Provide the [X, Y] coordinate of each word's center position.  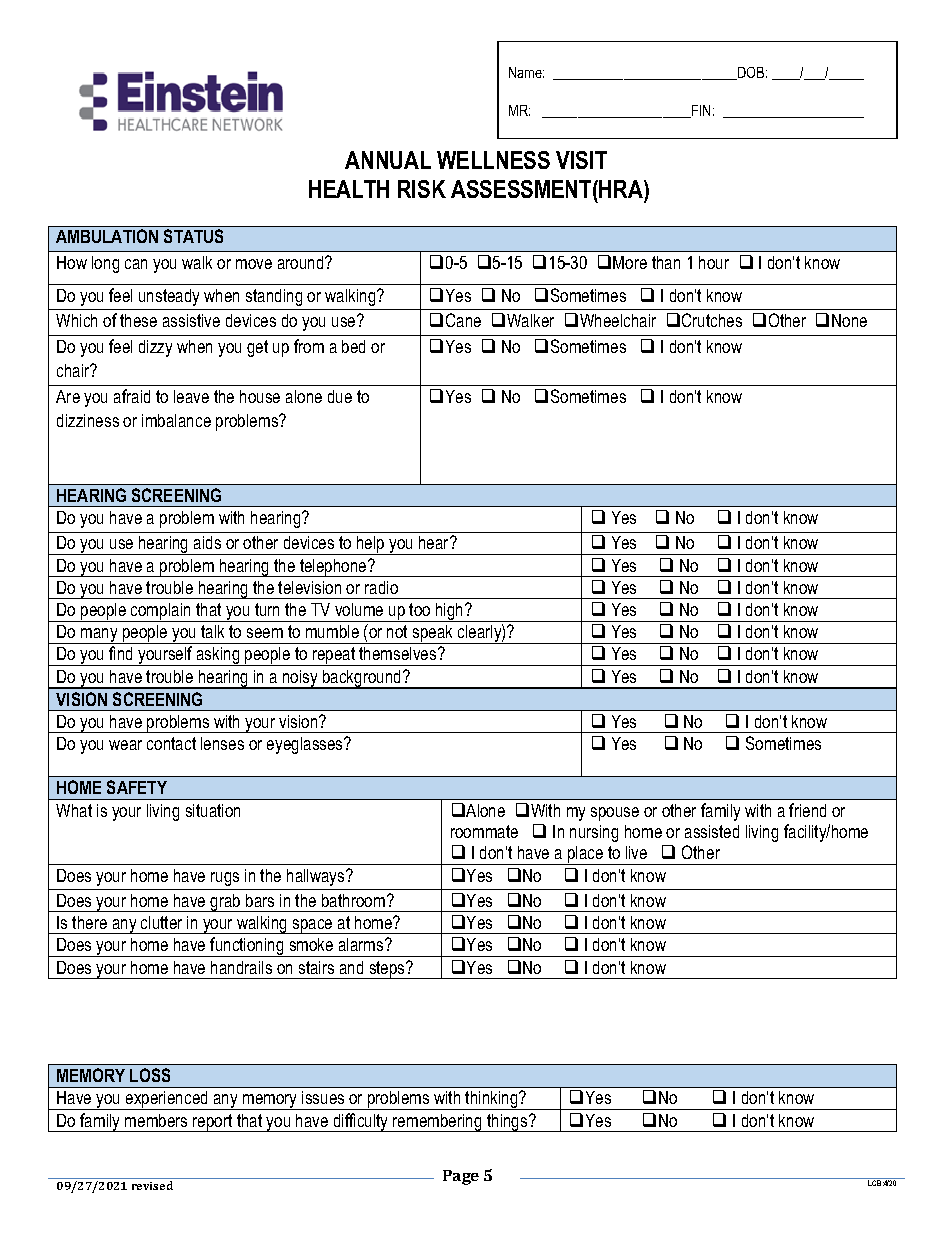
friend [807, 810]
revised [152, 1185]
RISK [422, 189]
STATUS [193, 236]
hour [714, 262]
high [450, 612]
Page [461, 1177]
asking [218, 656]
